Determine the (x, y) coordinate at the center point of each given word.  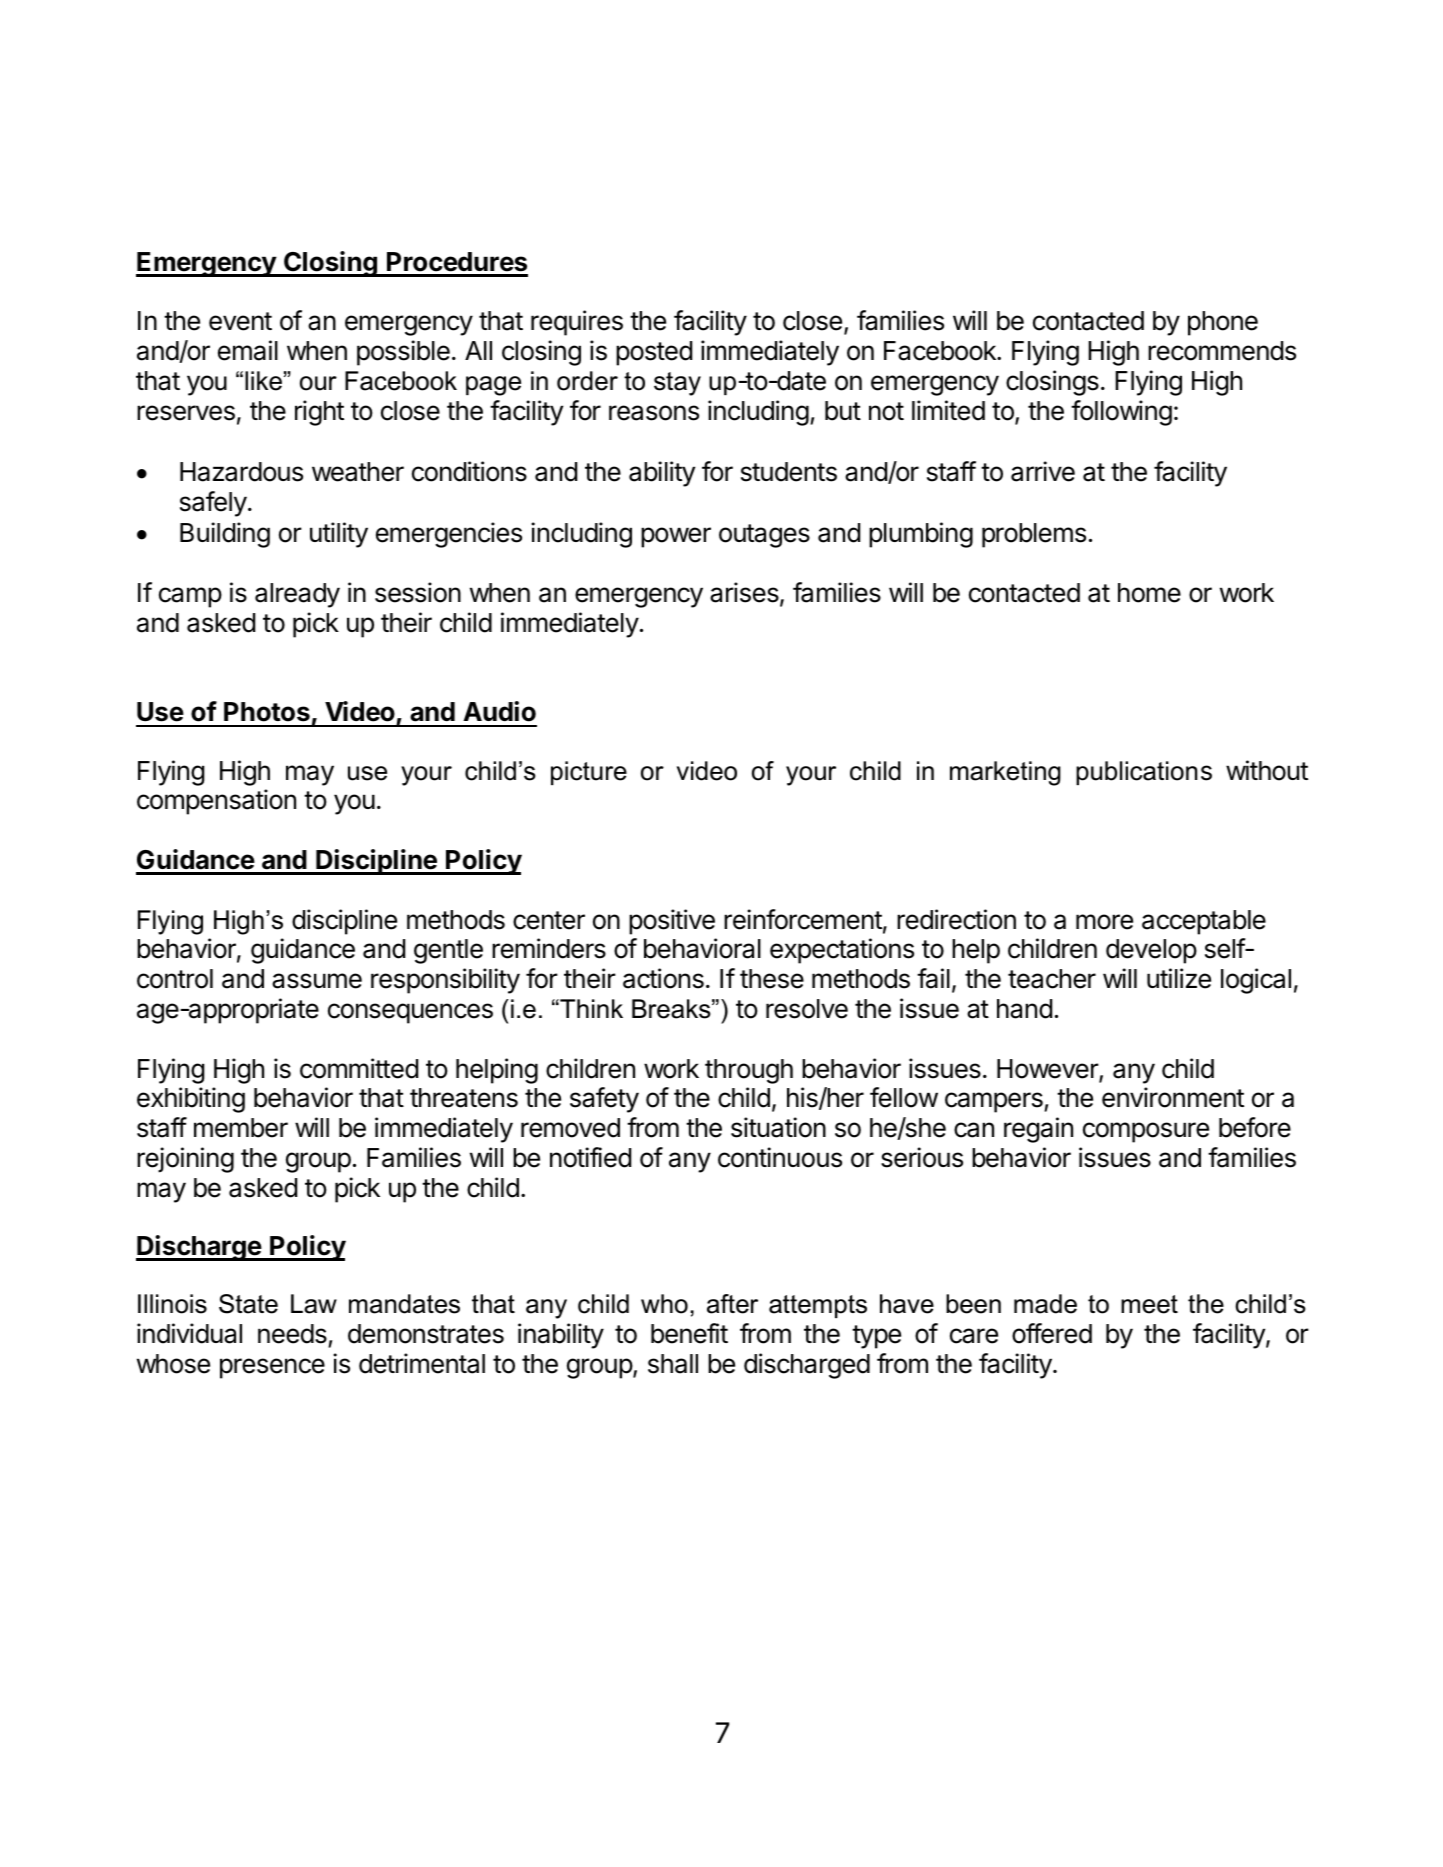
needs (292, 1334)
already (297, 595)
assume (317, 981)
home (1149, 593)
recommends (1222, 351)
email (248, 350)
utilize (1179, 978)
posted (654, 353)
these (772, 979)
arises (745, 593)
